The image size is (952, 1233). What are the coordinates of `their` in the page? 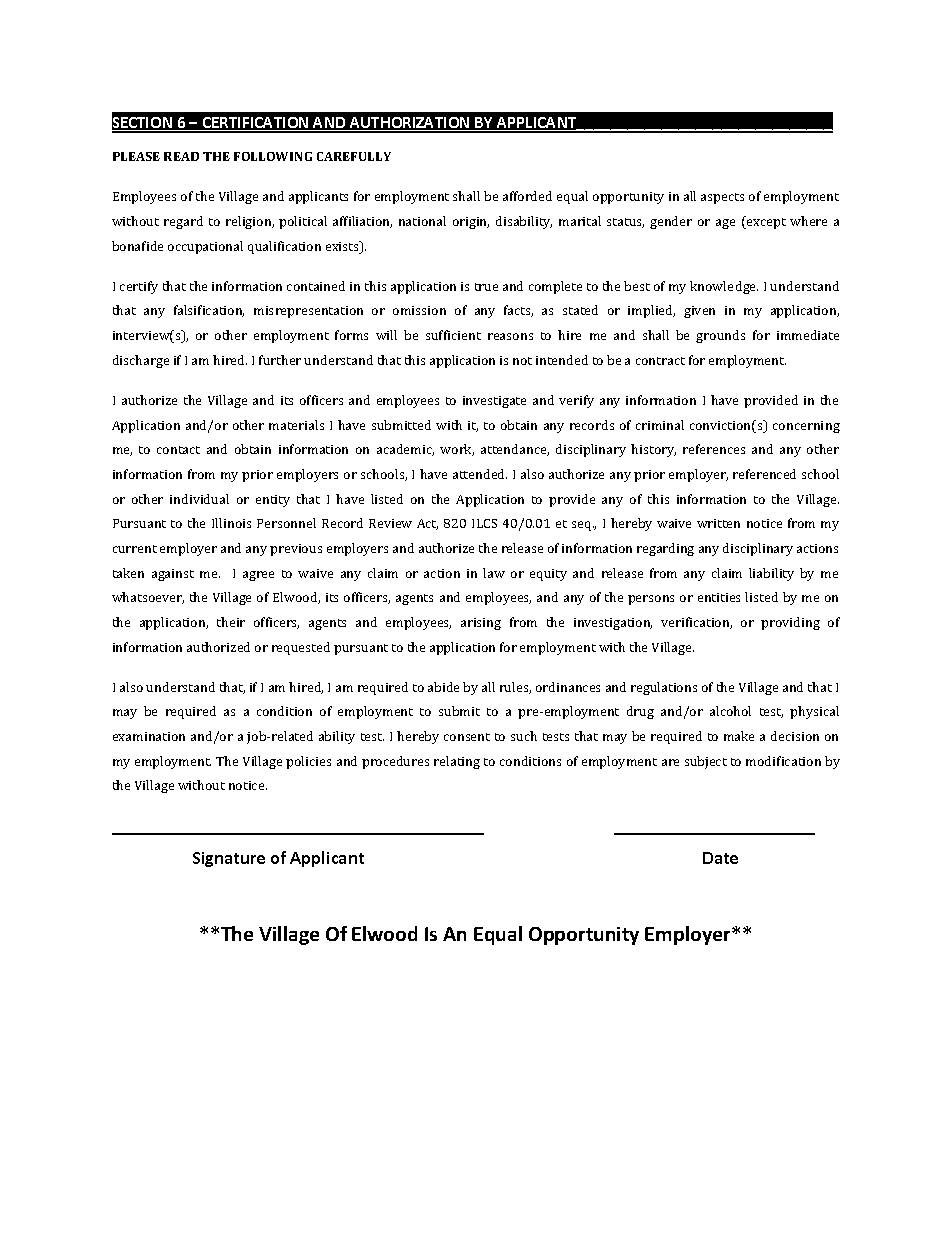 It's located at (231, 622).
